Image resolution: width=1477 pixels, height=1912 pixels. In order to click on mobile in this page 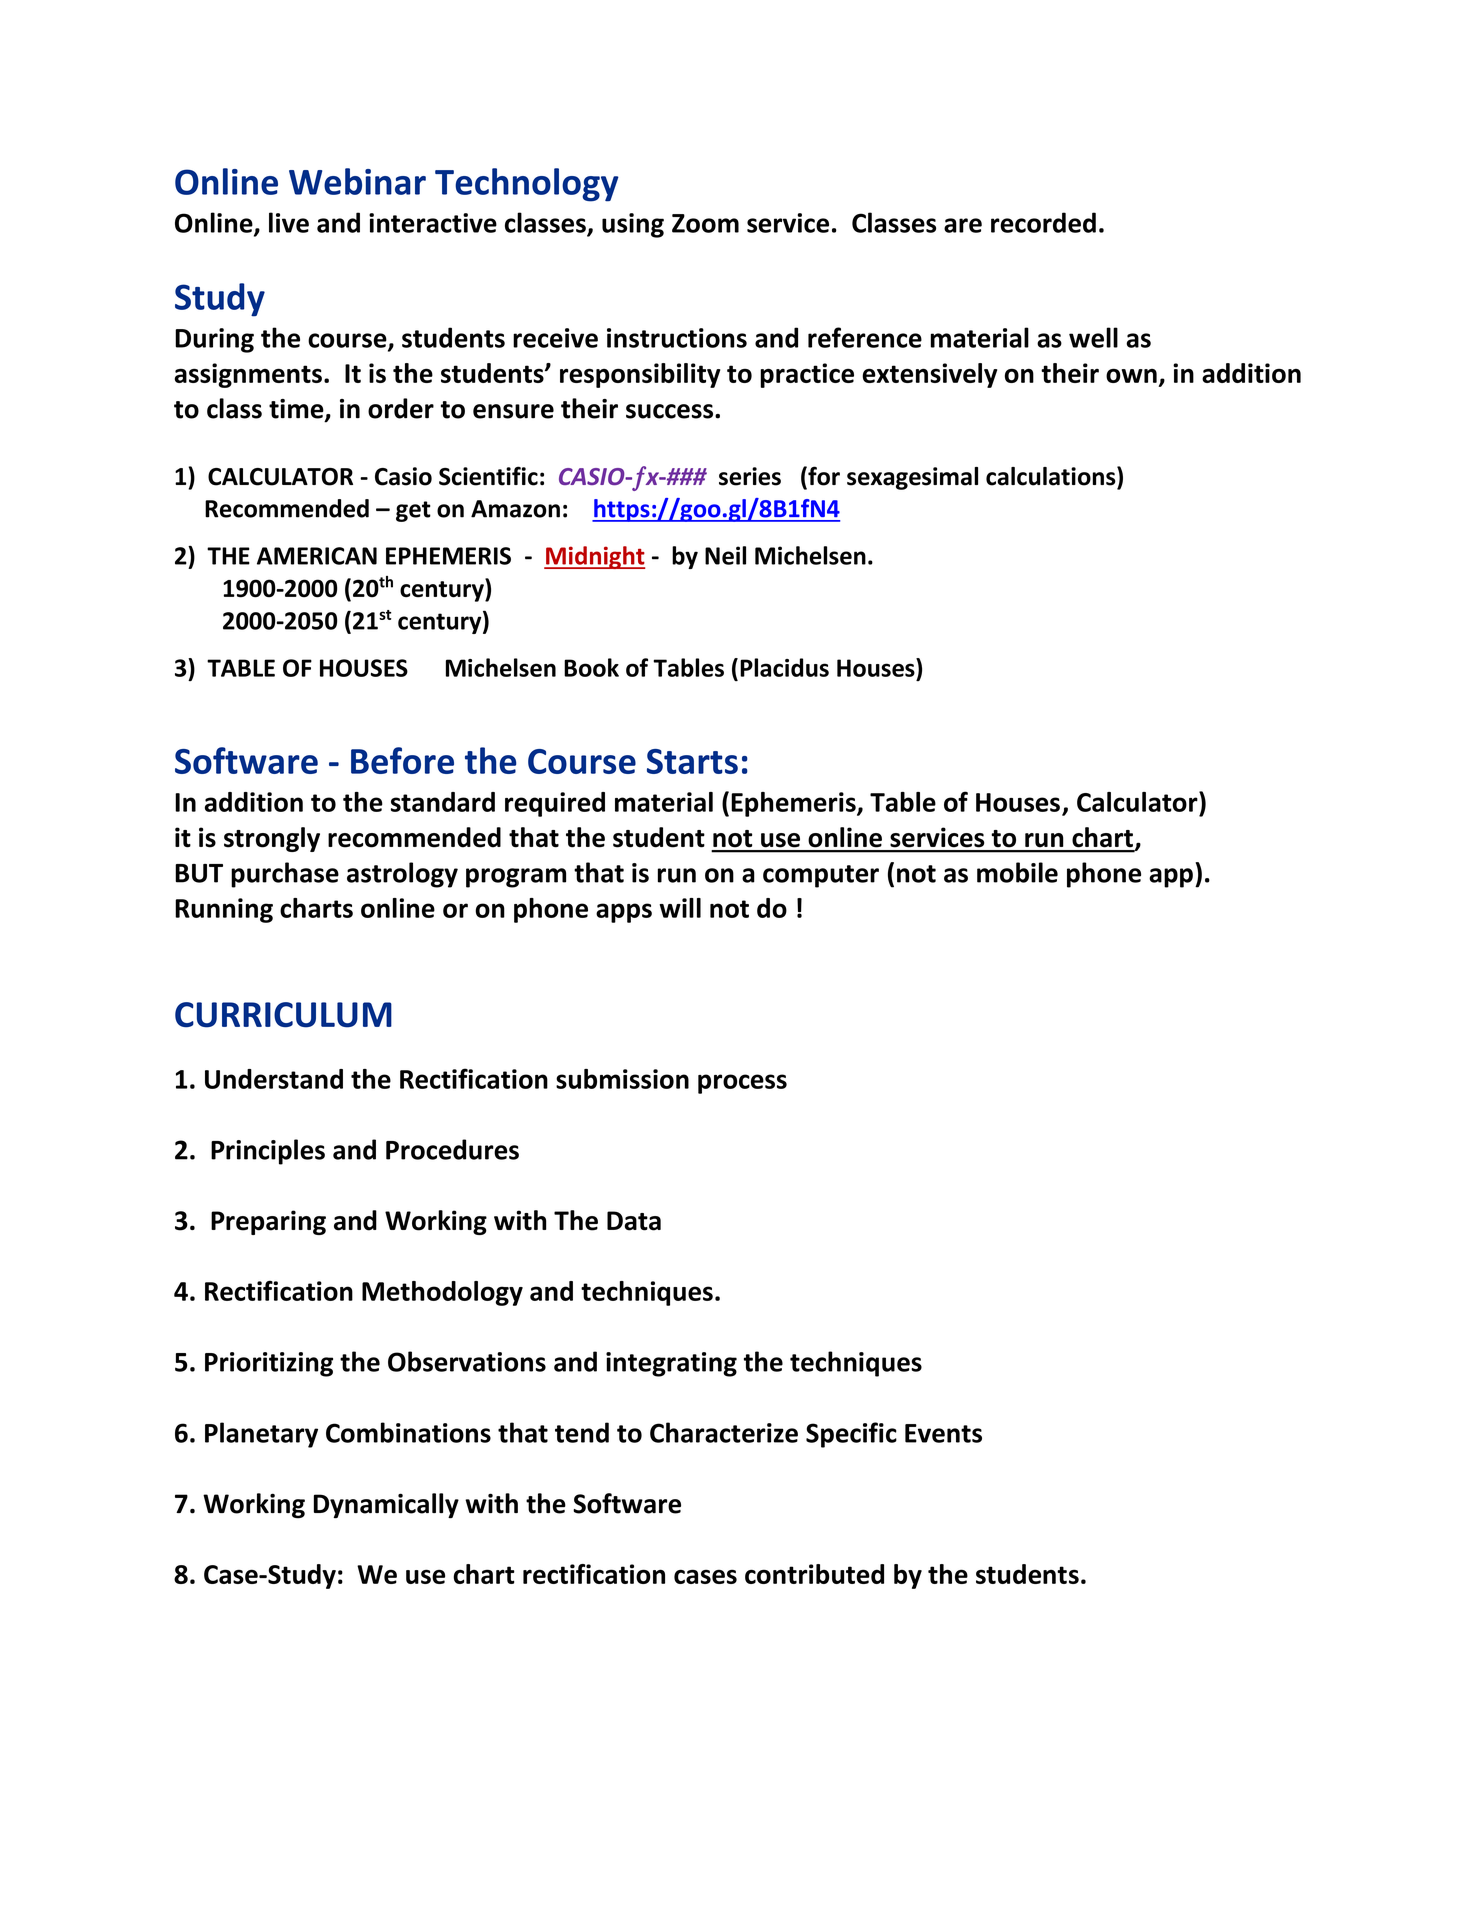, I will do `click(1017, 872)`.
